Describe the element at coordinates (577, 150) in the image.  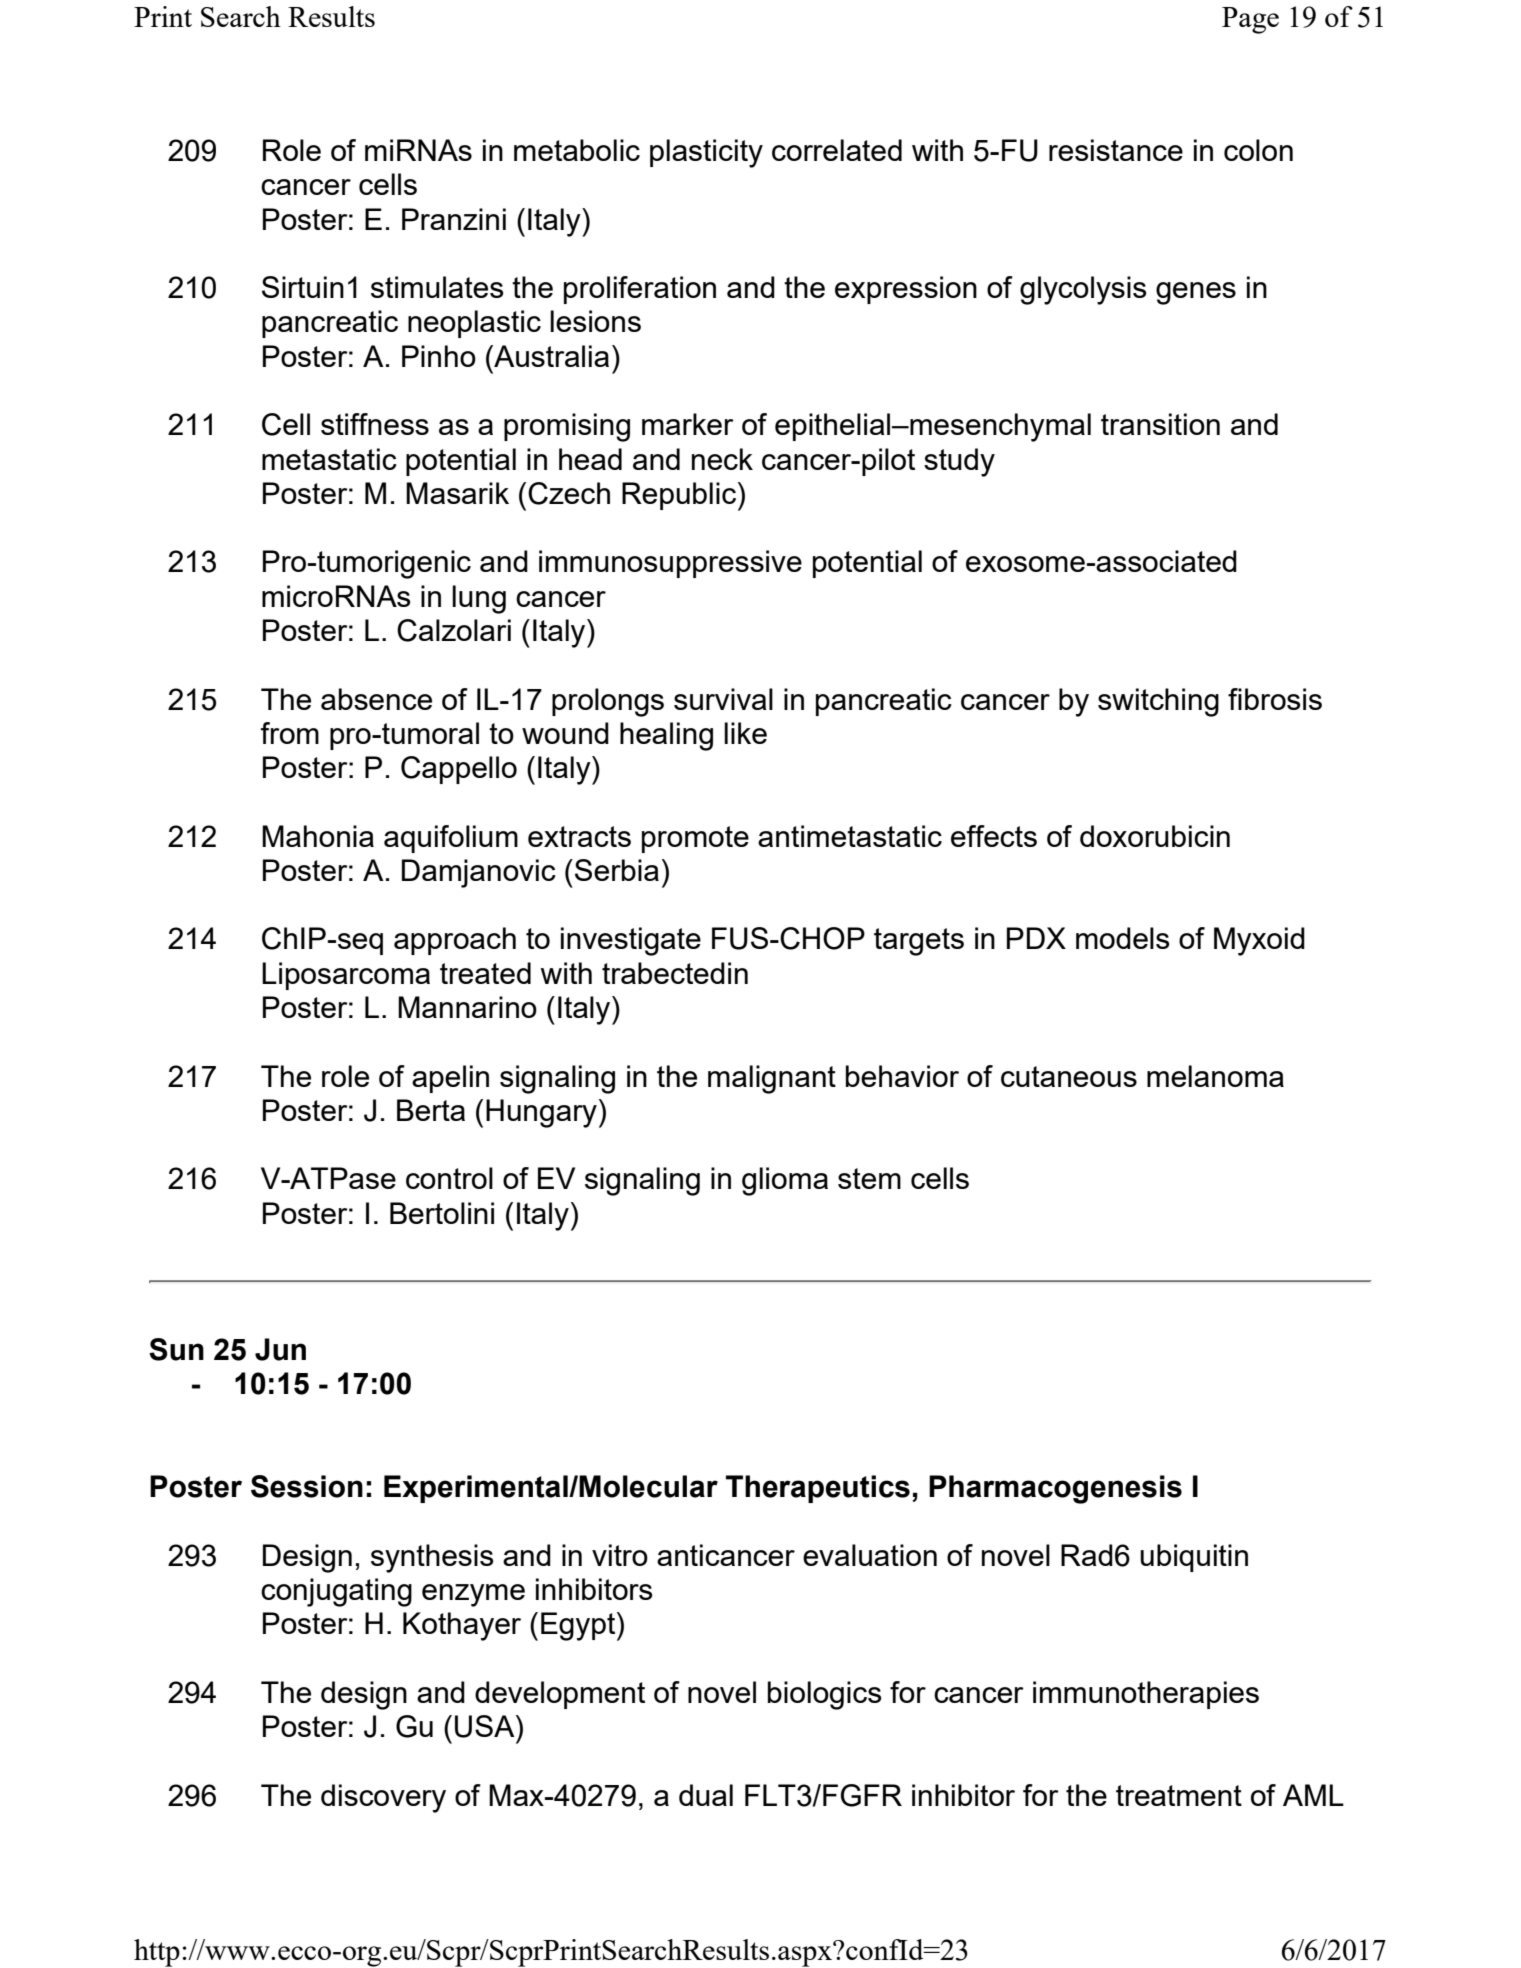
I see `metabolic` at that location.
